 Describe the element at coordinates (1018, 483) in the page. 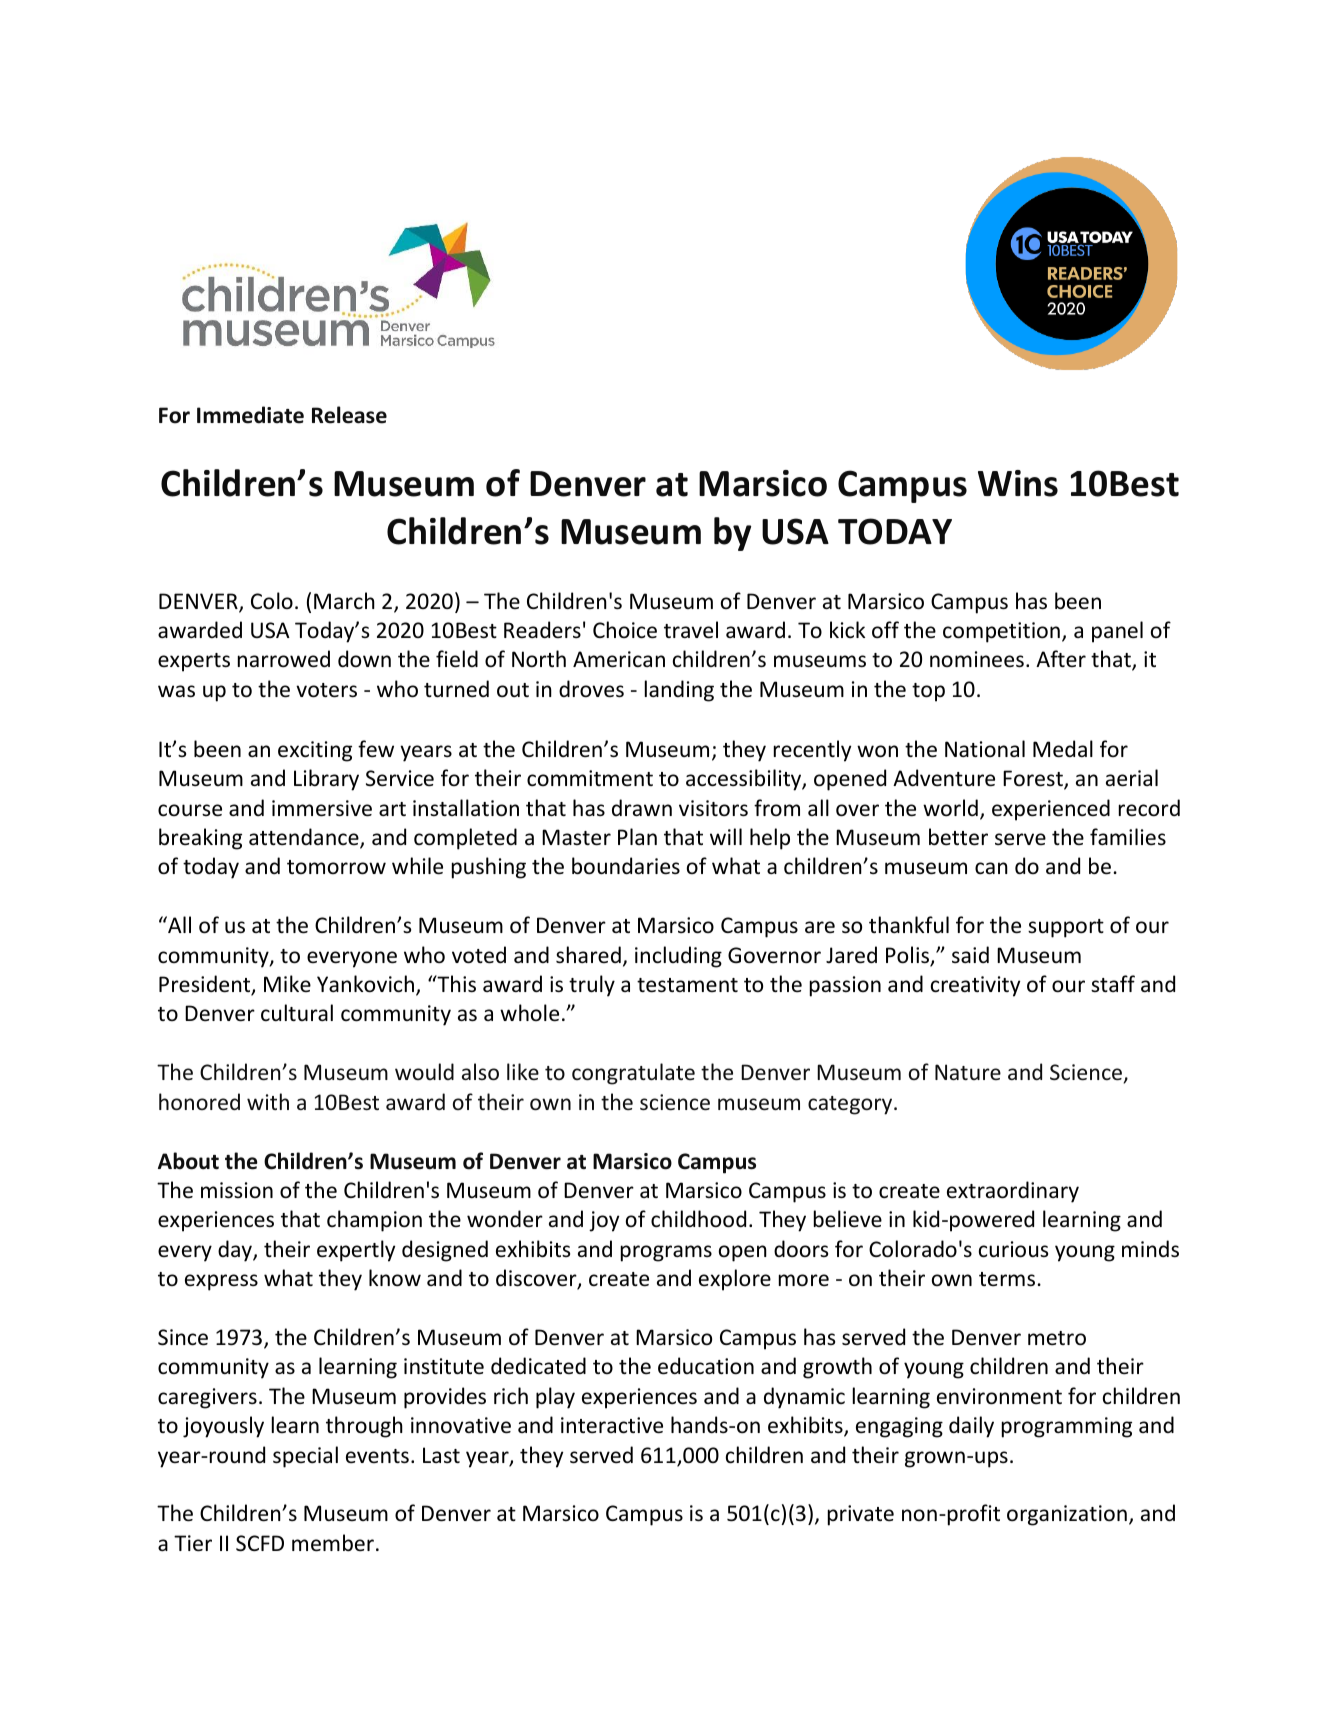

I see `Wins` at that location.
